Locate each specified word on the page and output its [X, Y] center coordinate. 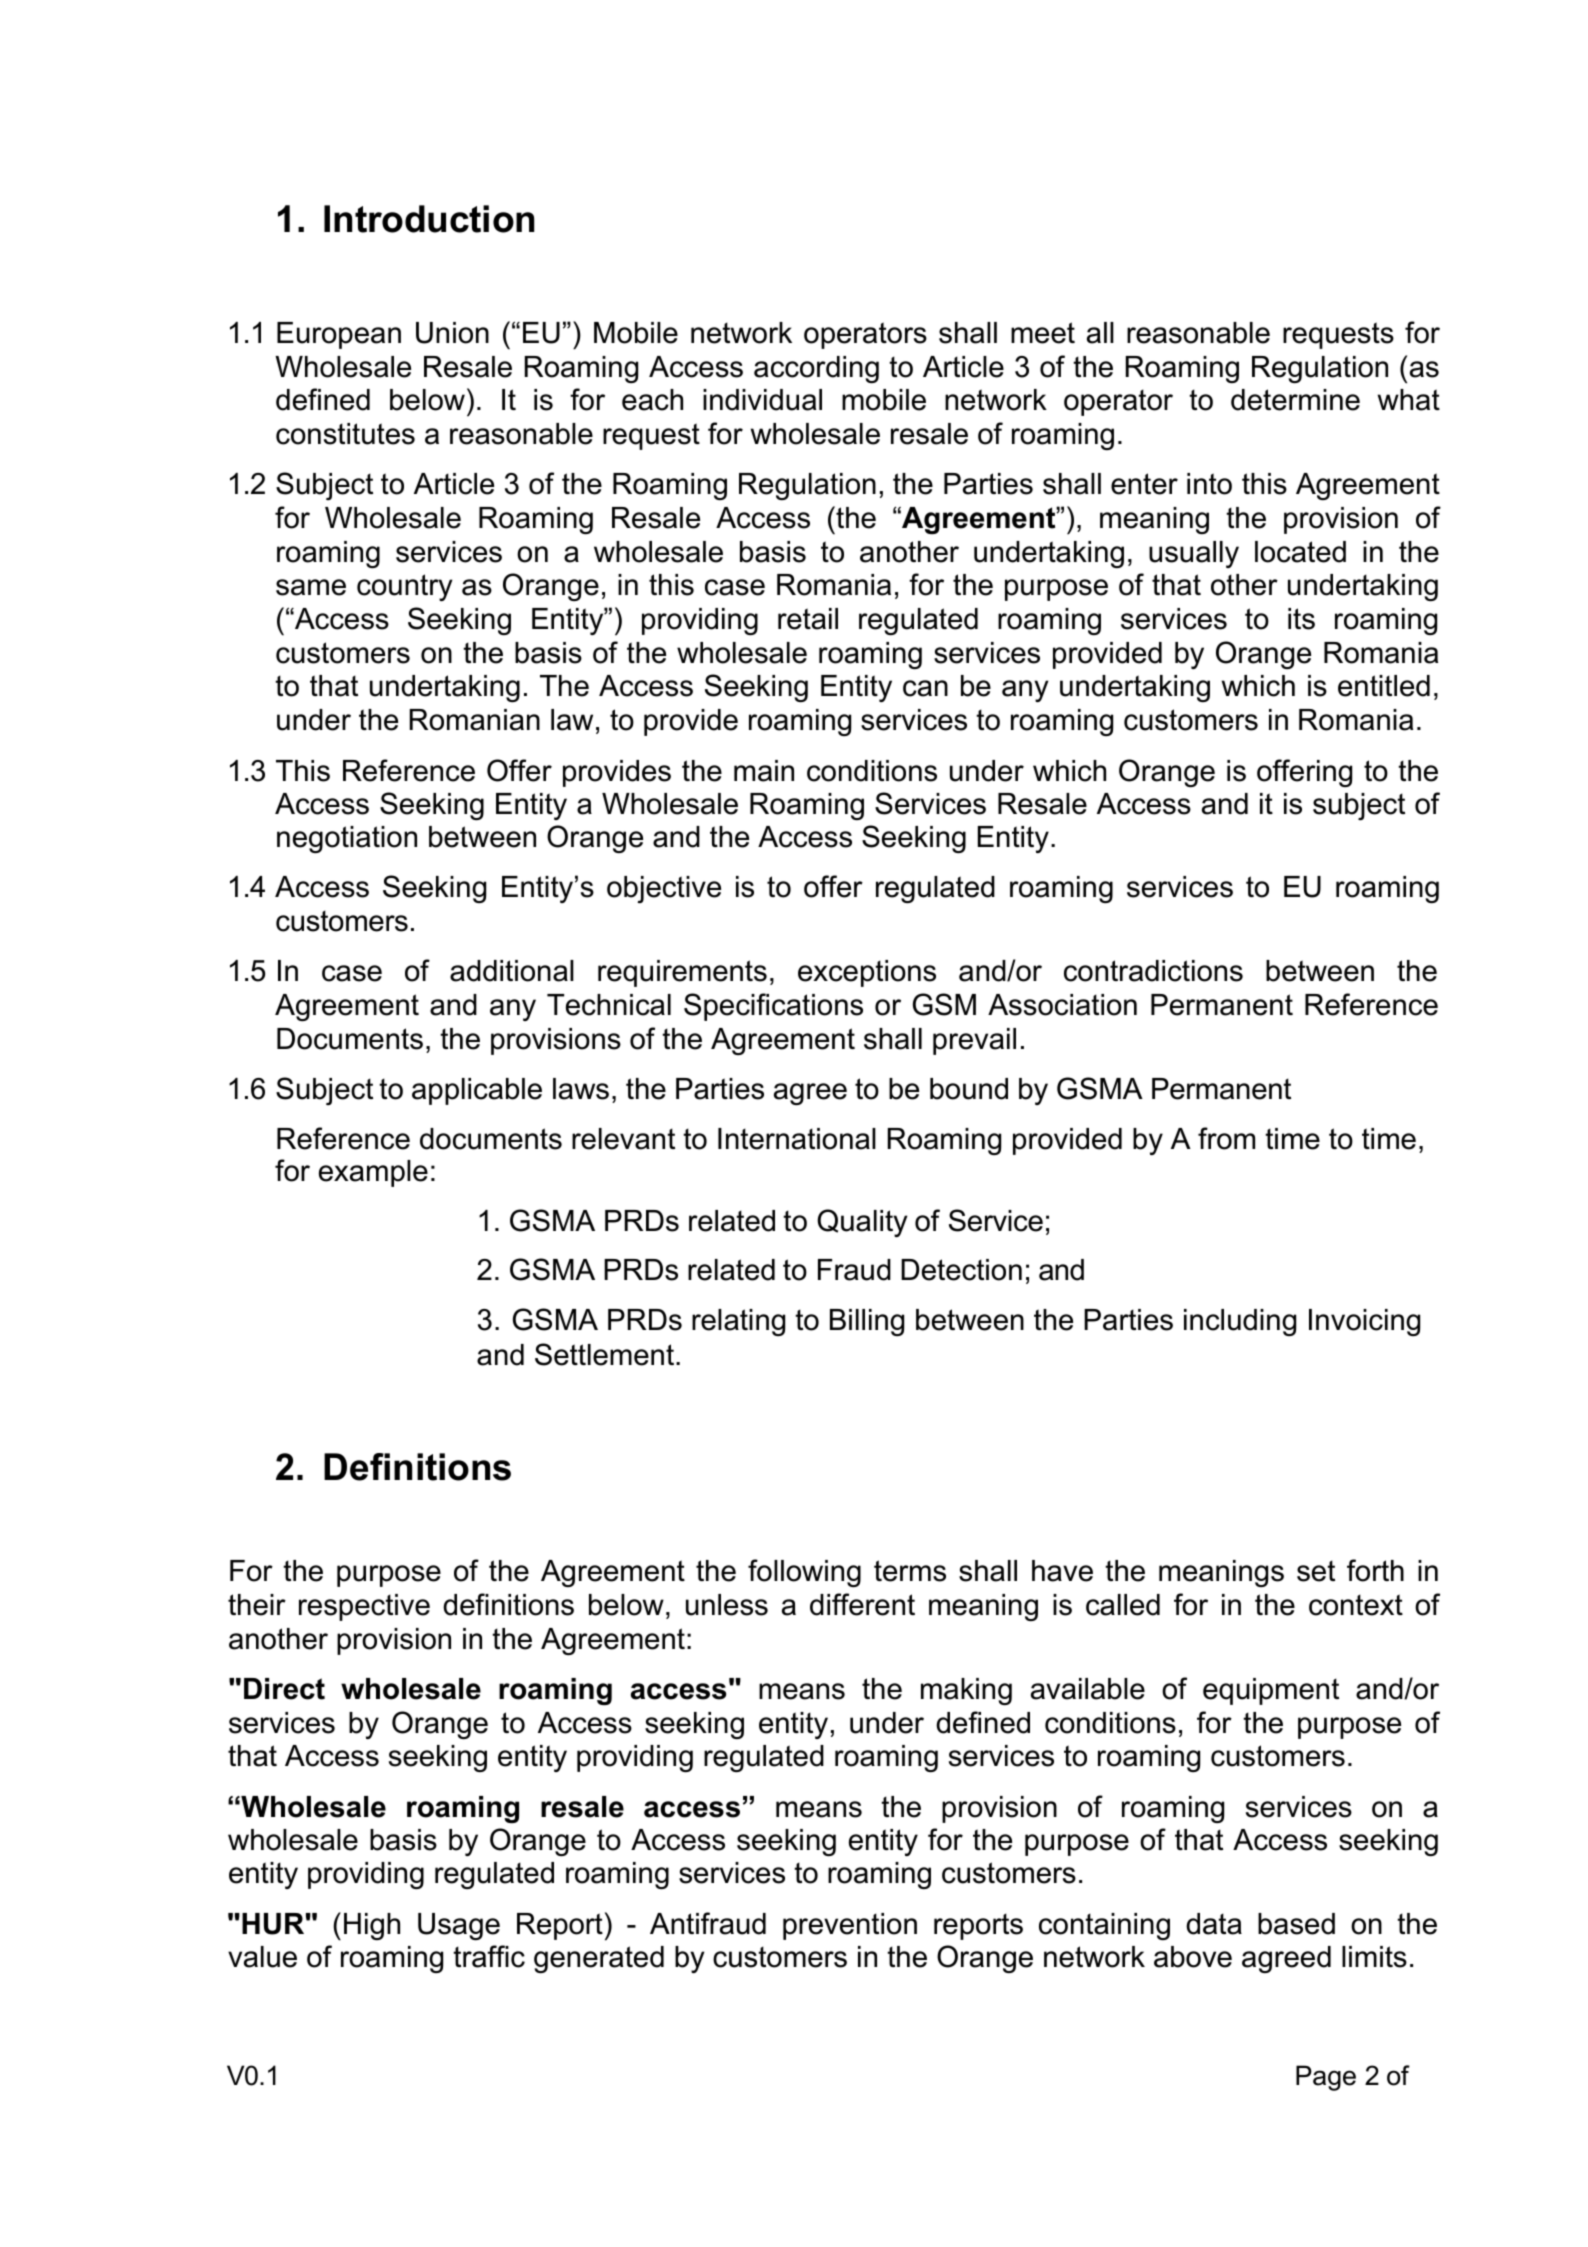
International [797, 1139]
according [816, 369]
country [405, 587]
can [925, 688]
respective [364, 1607]
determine [1295, 400]
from [1226, 1138]
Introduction [429, 219]
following [804, 1573]
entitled [1384, 686]
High [372, 1926]
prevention [850, 1926]
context [1356, 1605]
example [373, 1173]
